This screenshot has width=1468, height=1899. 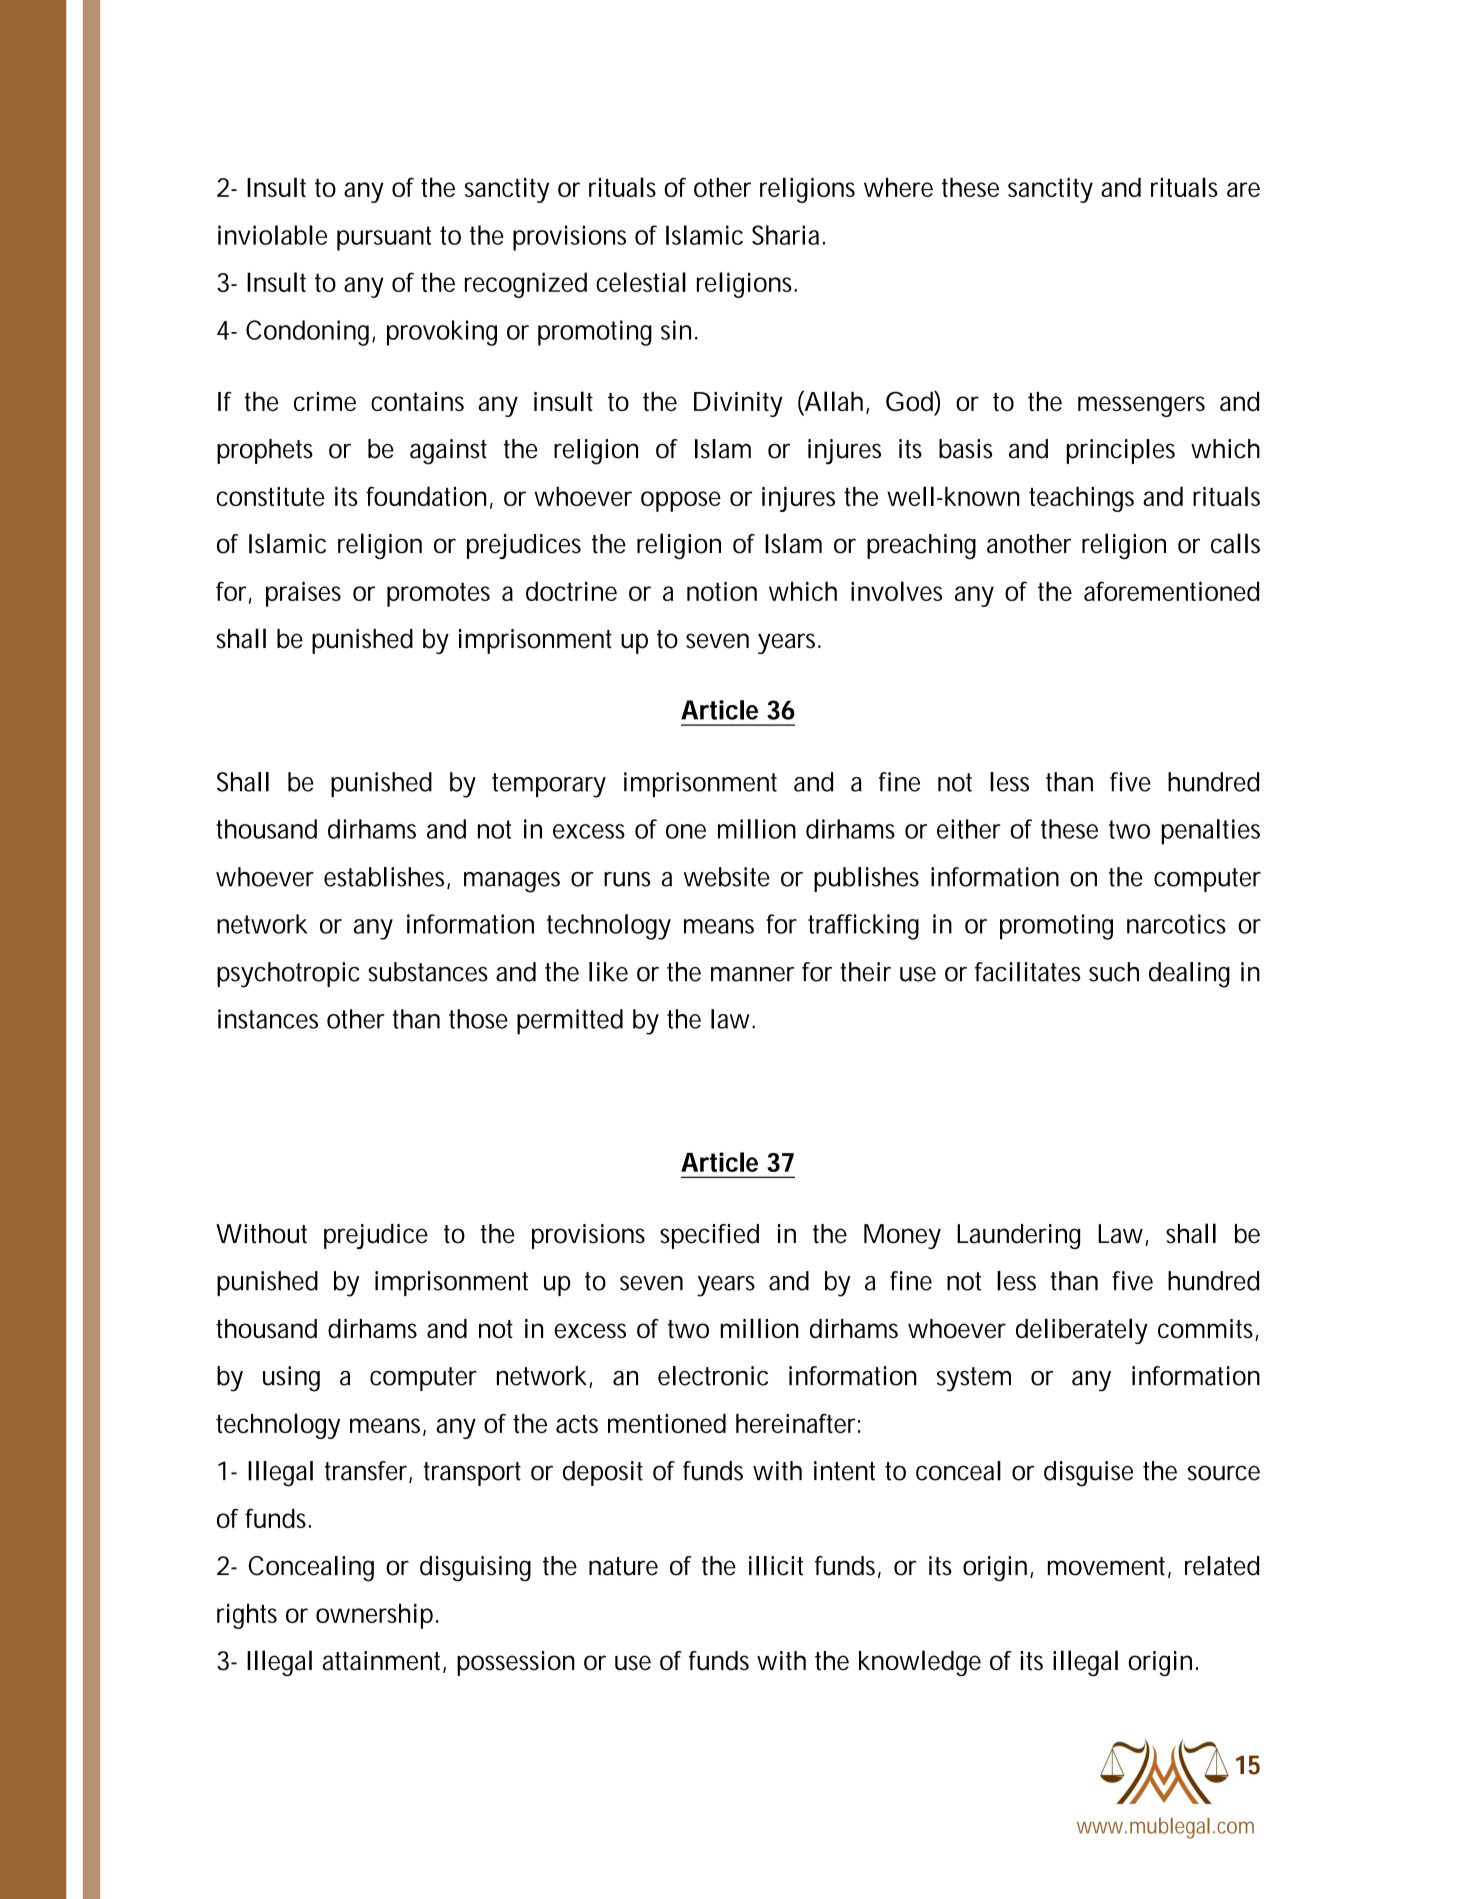 What do you see at coordinates (428, 972) in the screenshot?
I see `substances` at bounding box center [428, 972].
